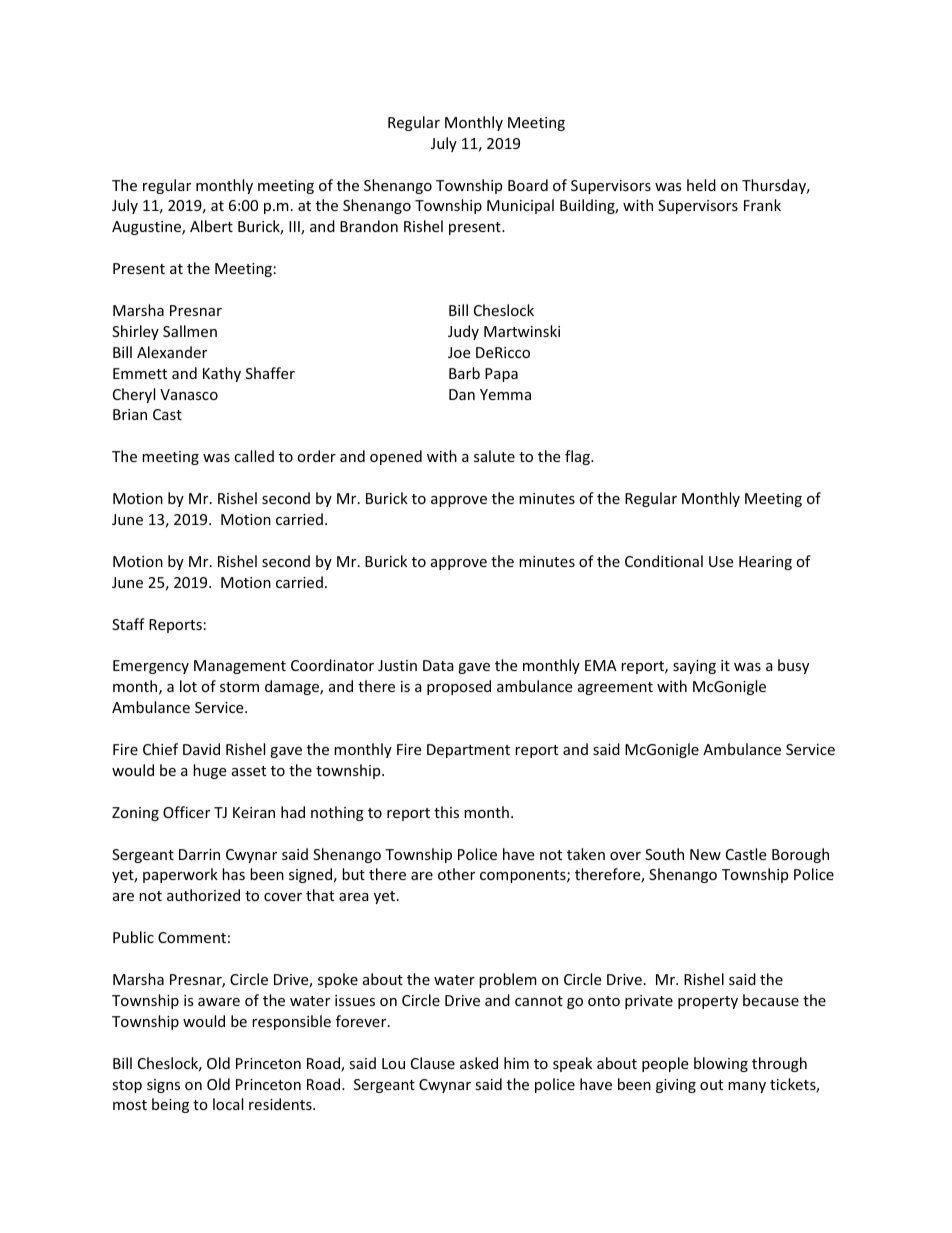  I want to click on salute, so click(494, 456).
